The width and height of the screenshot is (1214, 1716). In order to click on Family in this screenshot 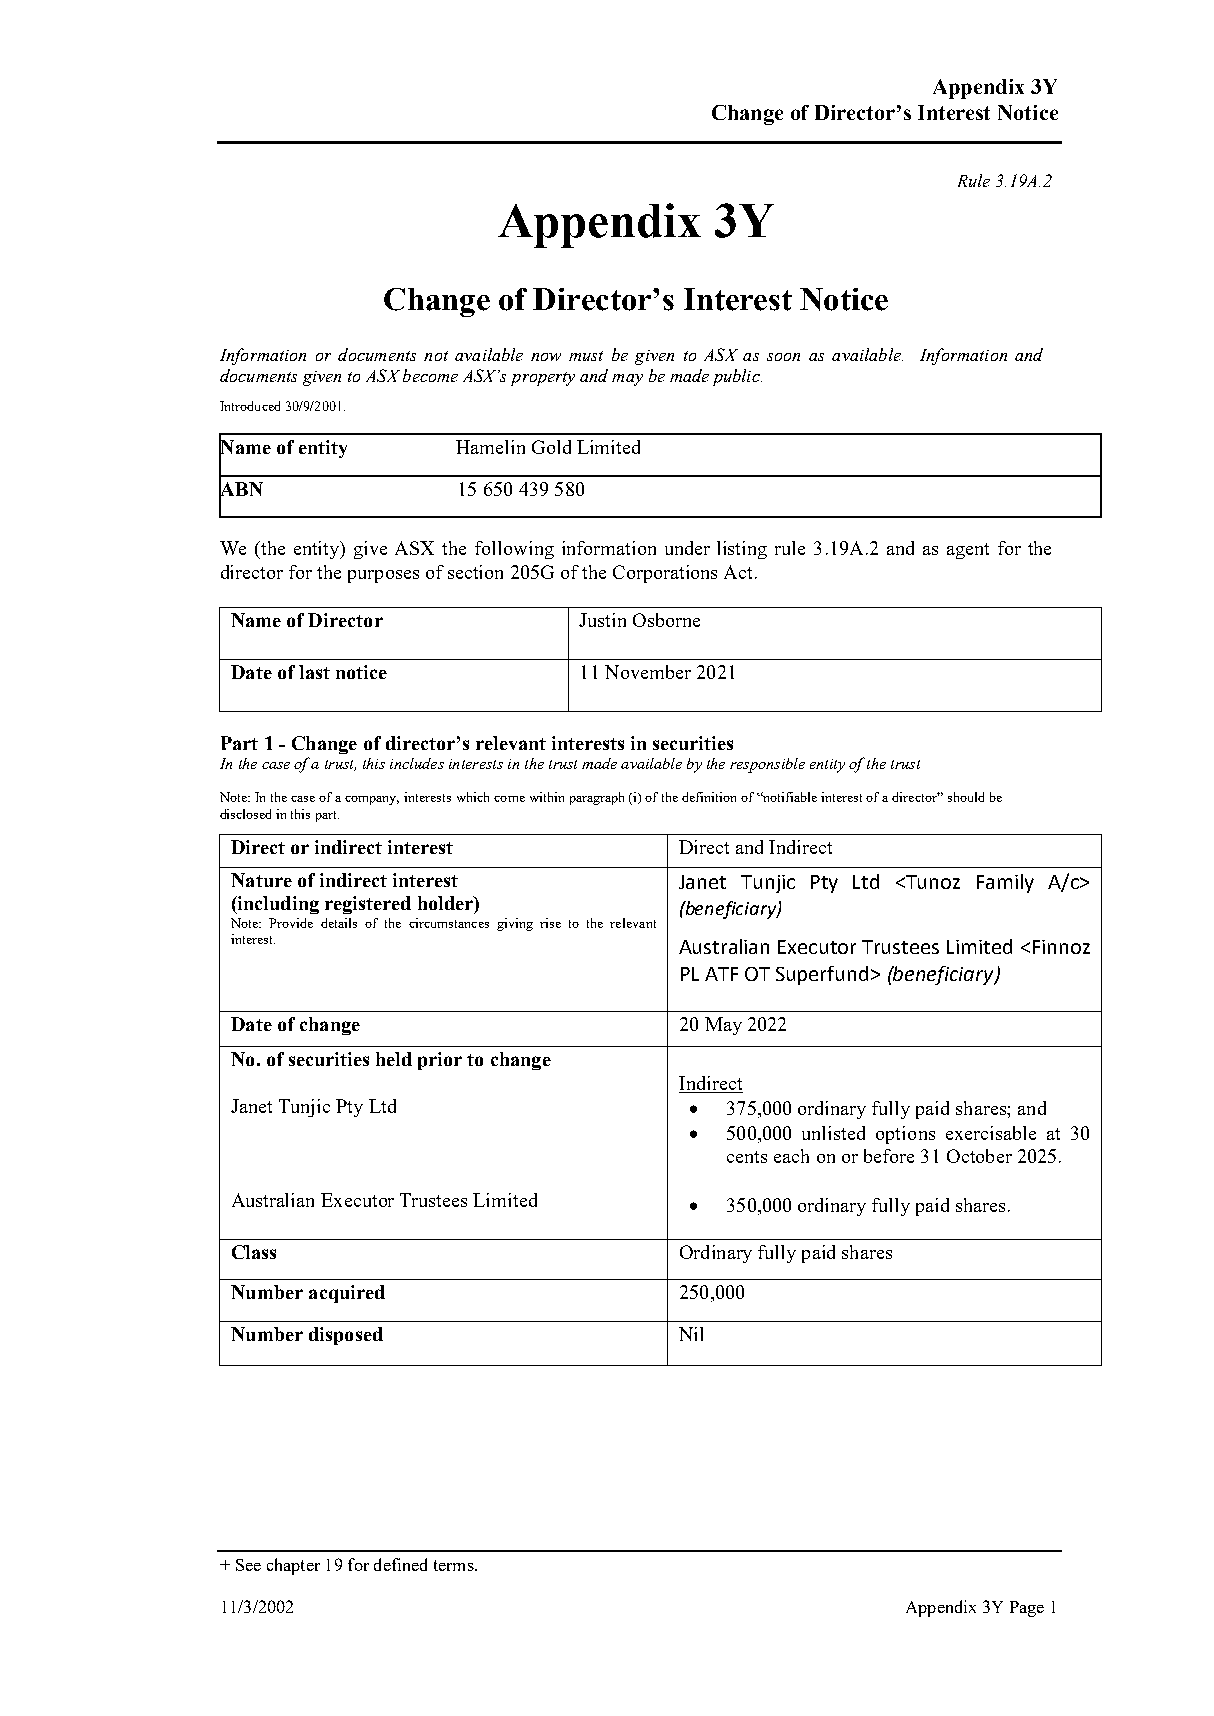, I will do `click(1005, 883)`.
